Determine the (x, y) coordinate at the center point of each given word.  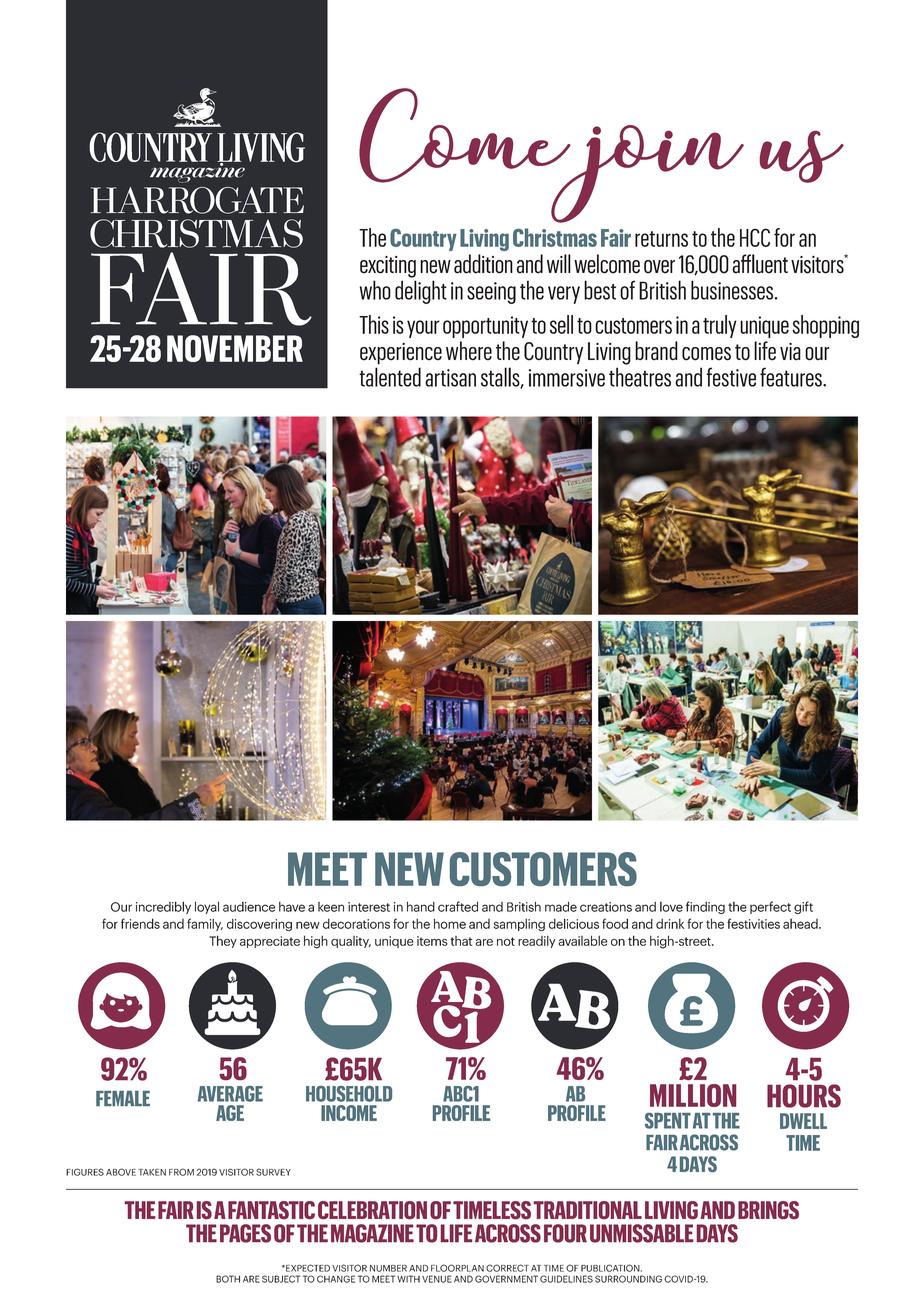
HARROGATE (197, 200)
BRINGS (768, 1210)
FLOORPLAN (457, 1268)
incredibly (163, 907)
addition (483, 264)
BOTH (228, 1279)
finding (705, 907)
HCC (755, 237)
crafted (458, 906)
